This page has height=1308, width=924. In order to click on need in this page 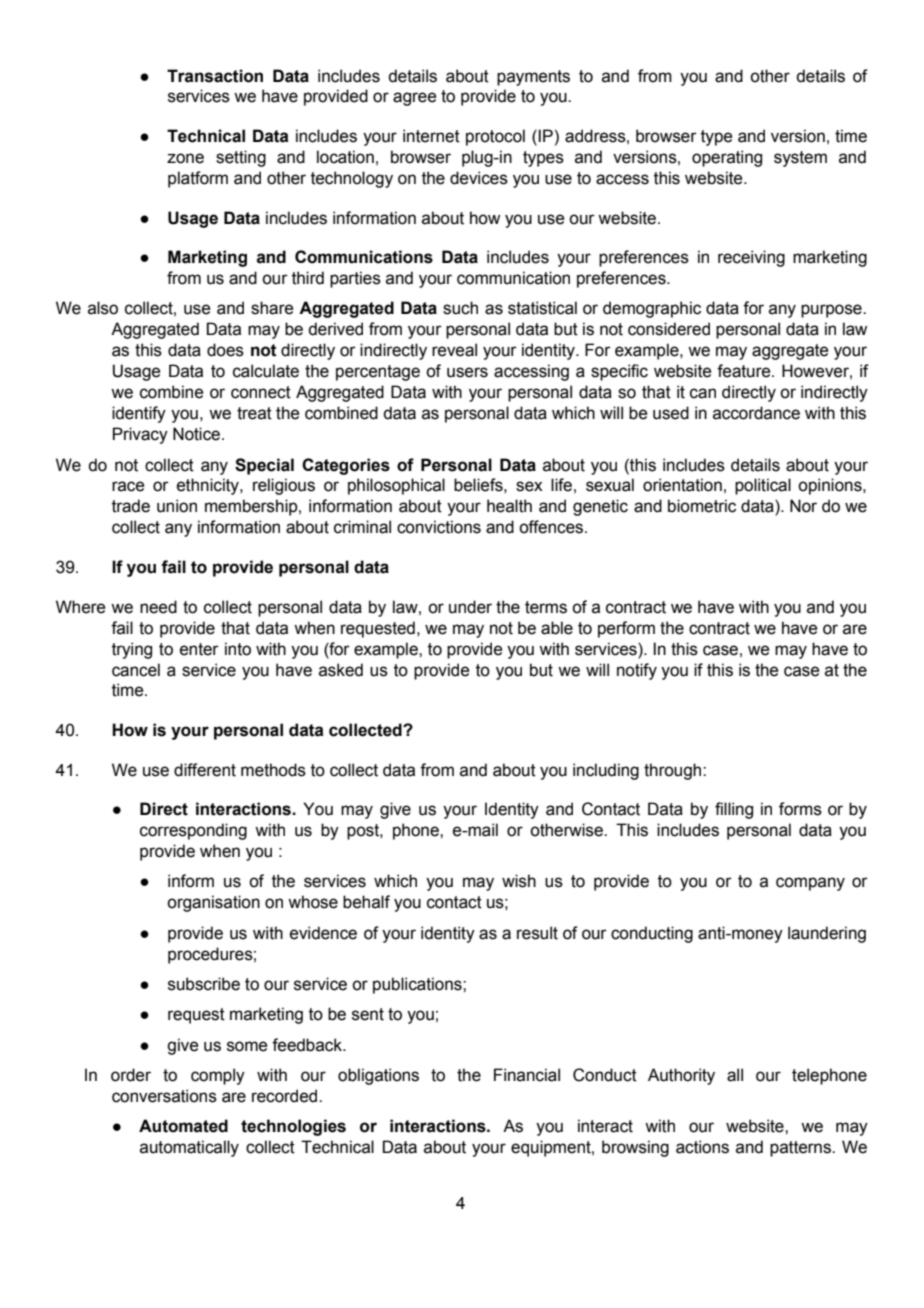, I will do `click(158, 607)`.
